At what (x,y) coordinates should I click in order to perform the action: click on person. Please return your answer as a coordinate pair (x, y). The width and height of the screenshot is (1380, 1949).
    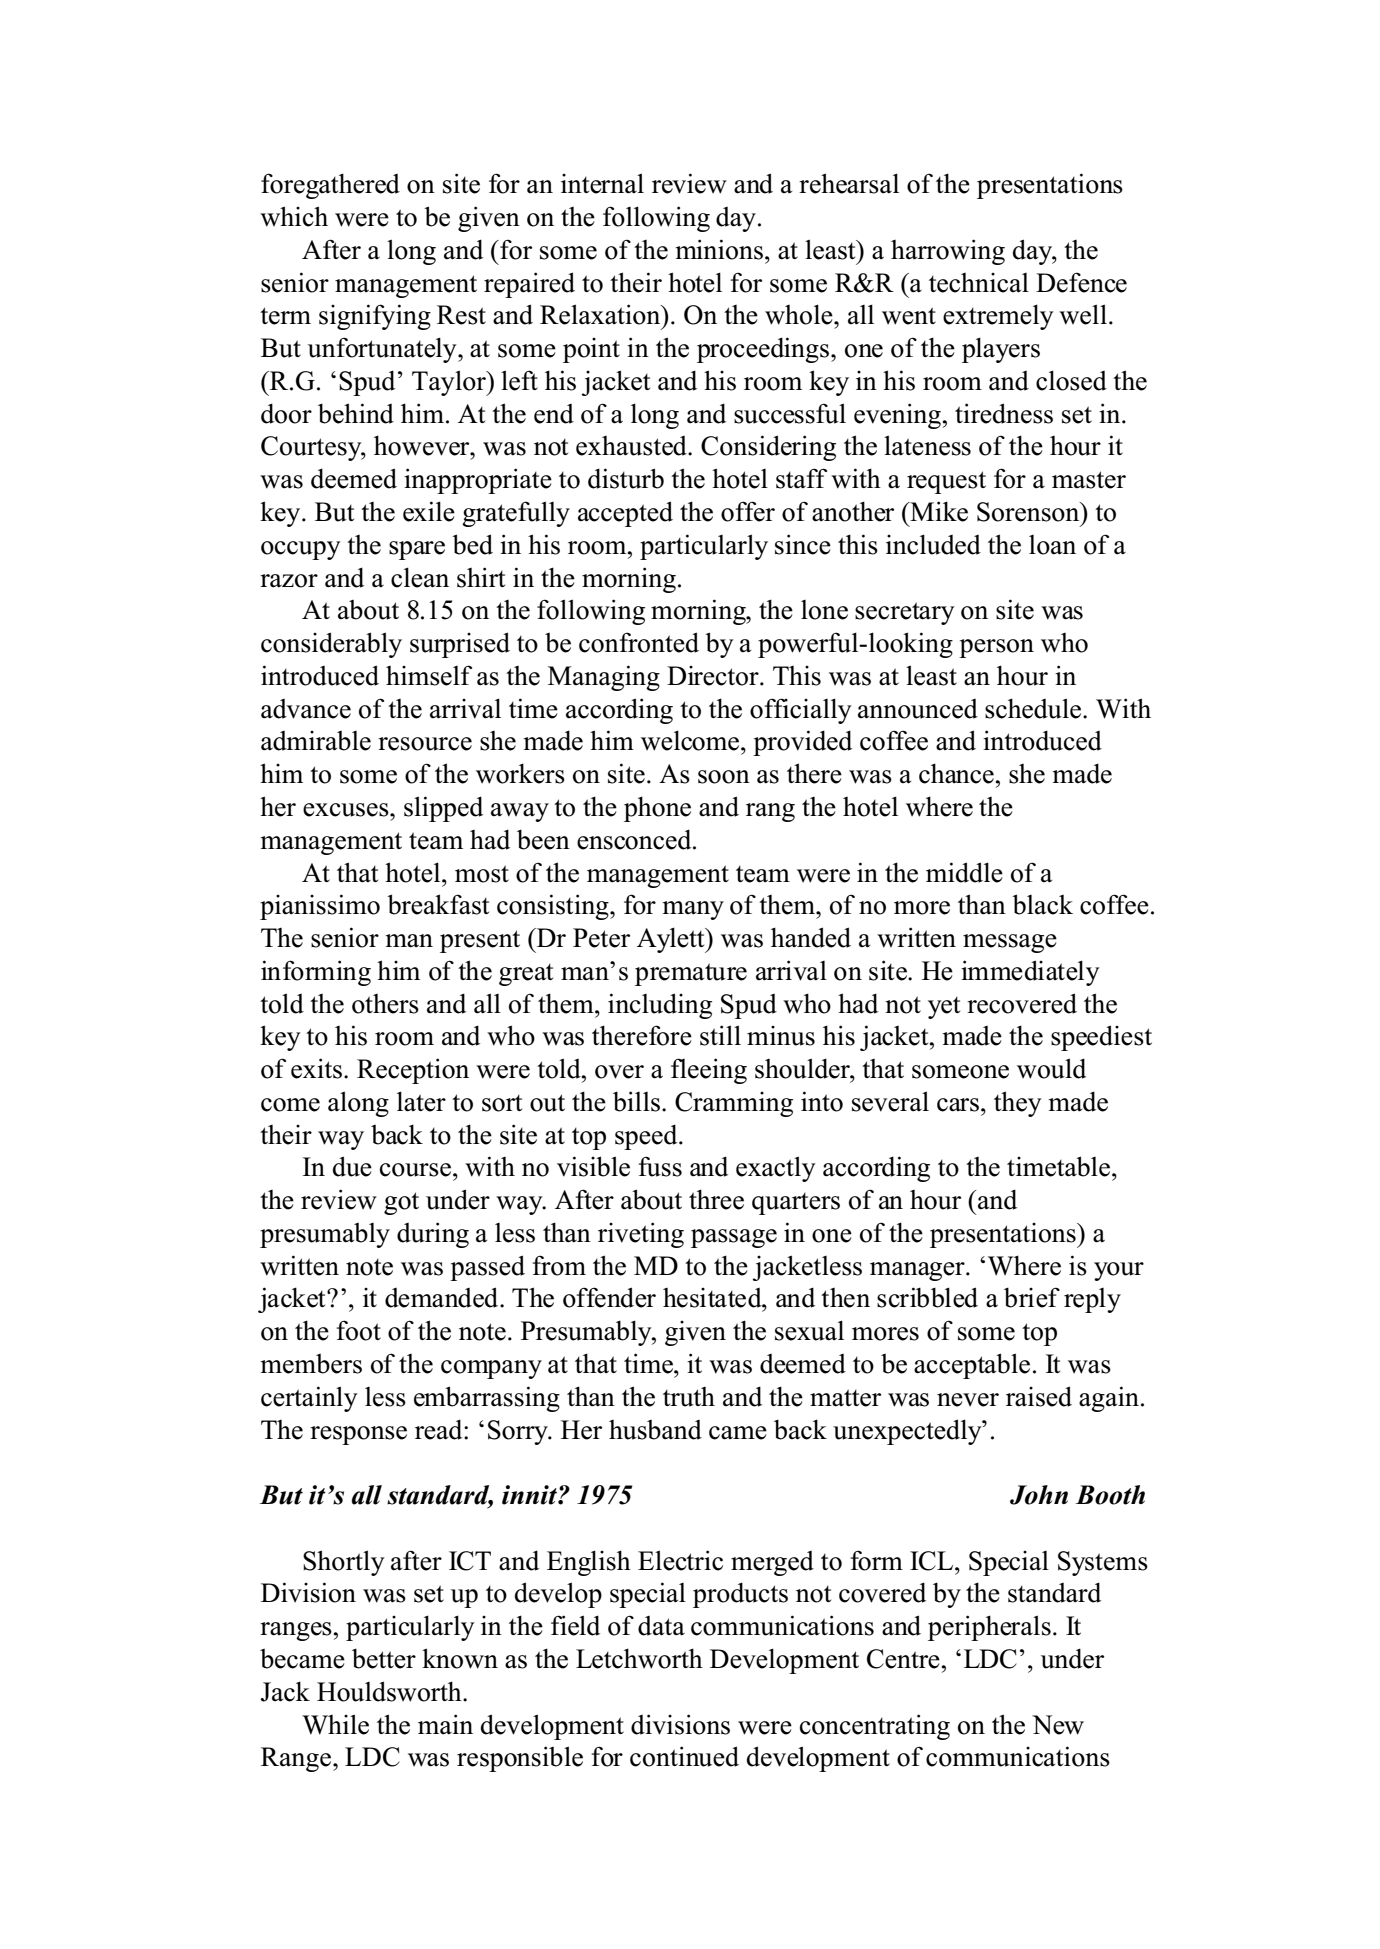
    Looking at the image, I should click on (996, 648).
